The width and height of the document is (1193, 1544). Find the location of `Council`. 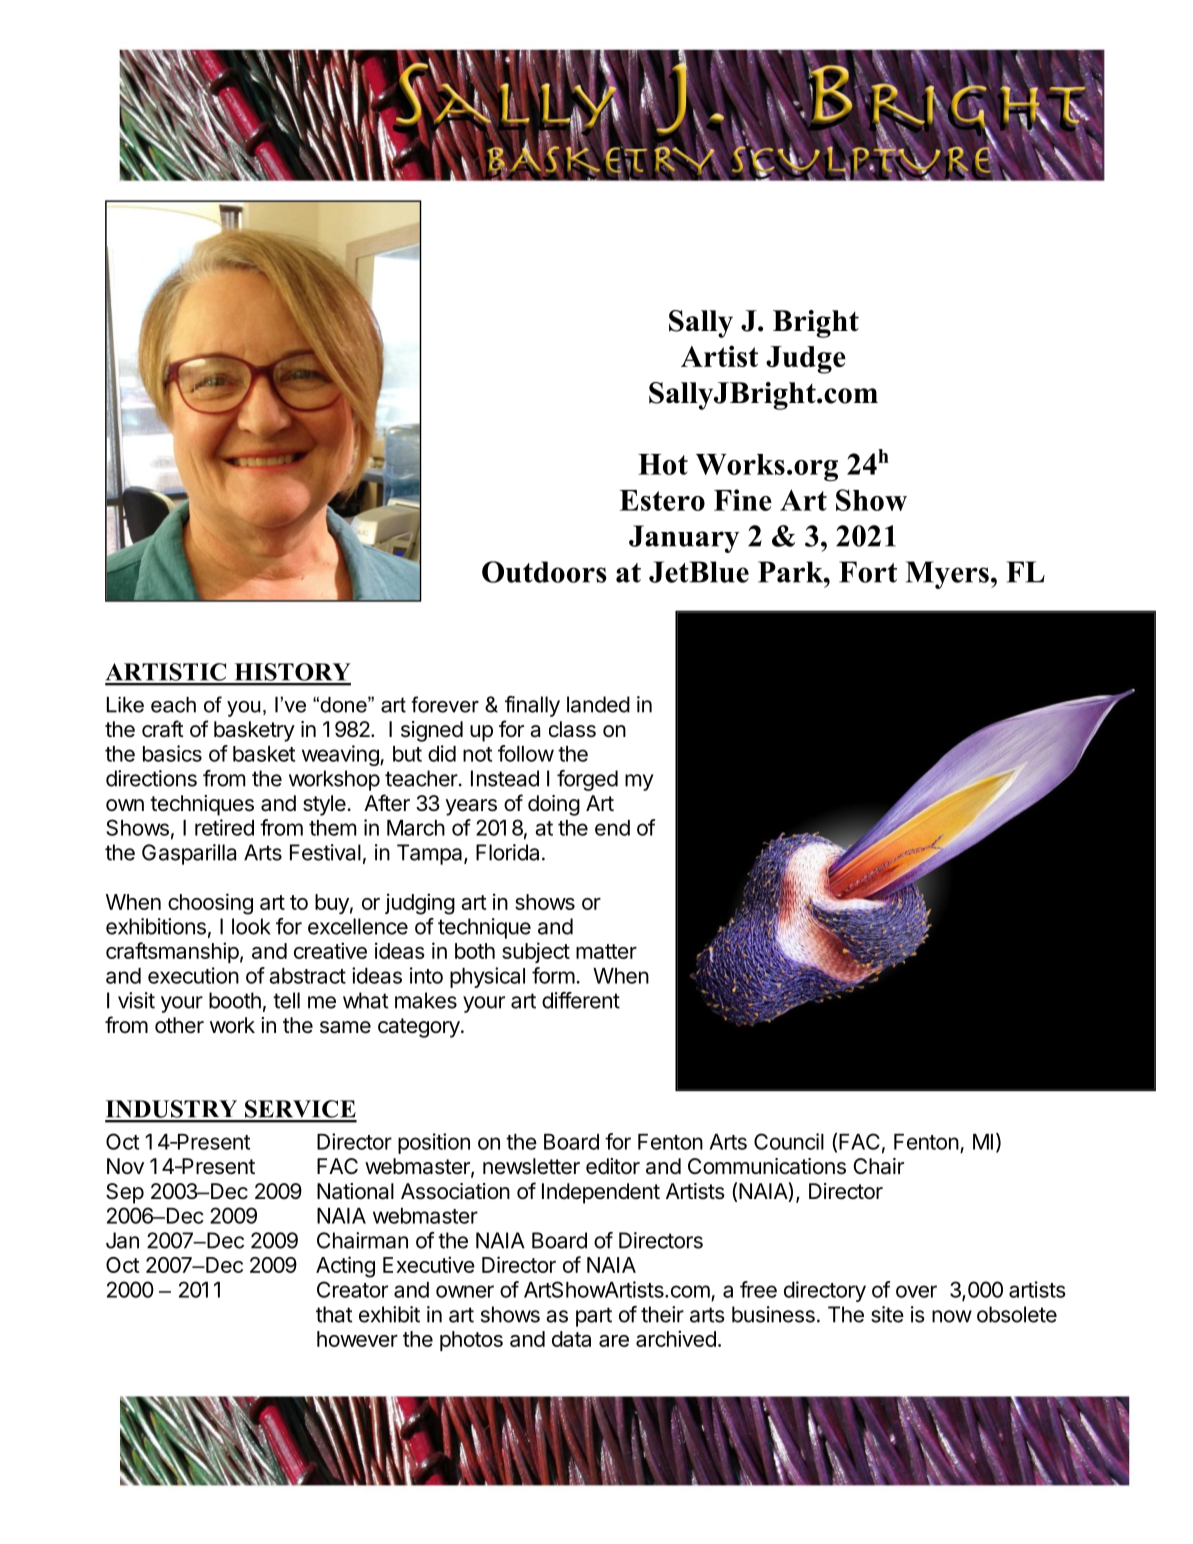

Council is located at coordinates (789, 1141).
